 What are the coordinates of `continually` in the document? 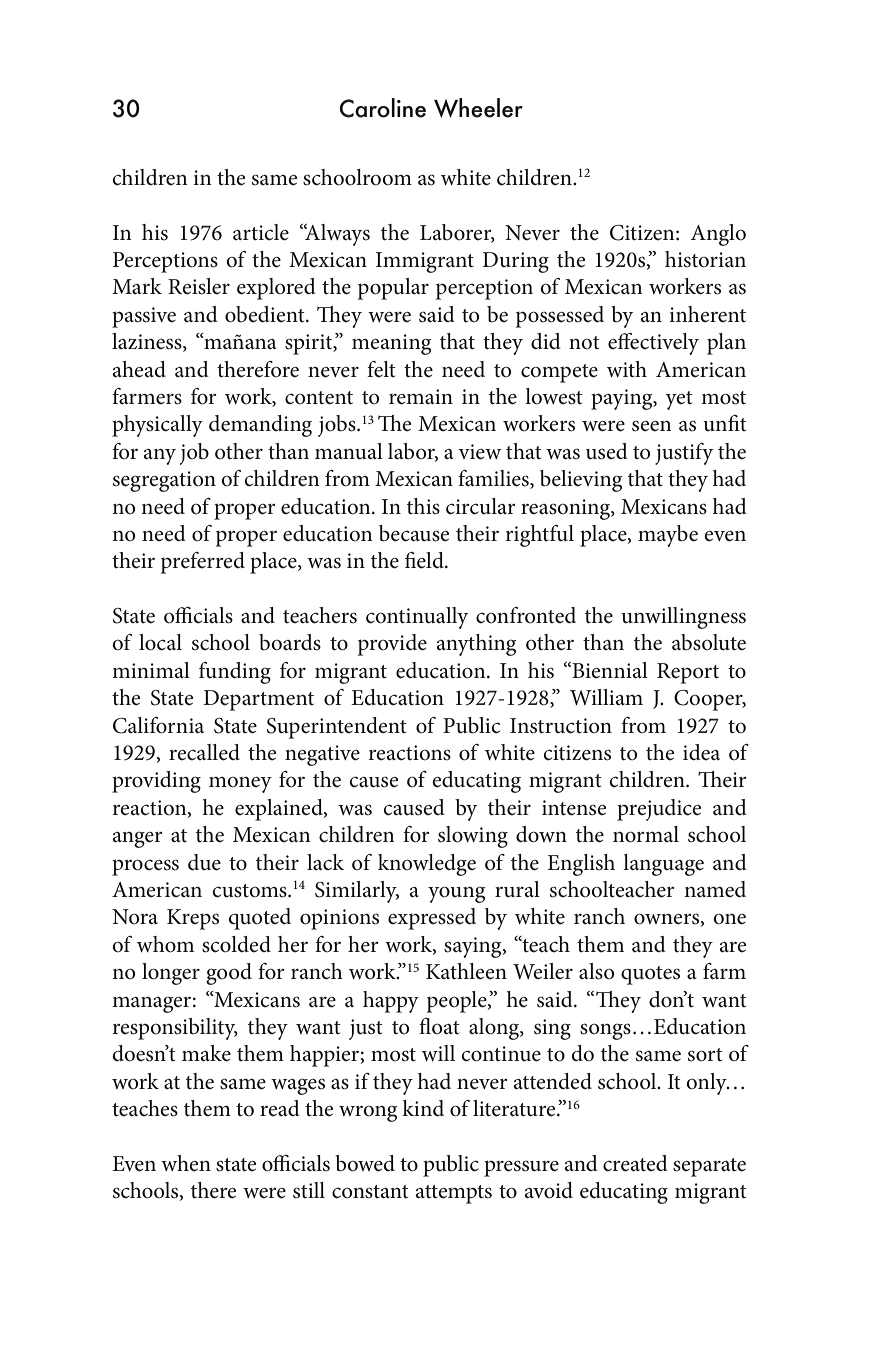 It's located at (417, 618).
